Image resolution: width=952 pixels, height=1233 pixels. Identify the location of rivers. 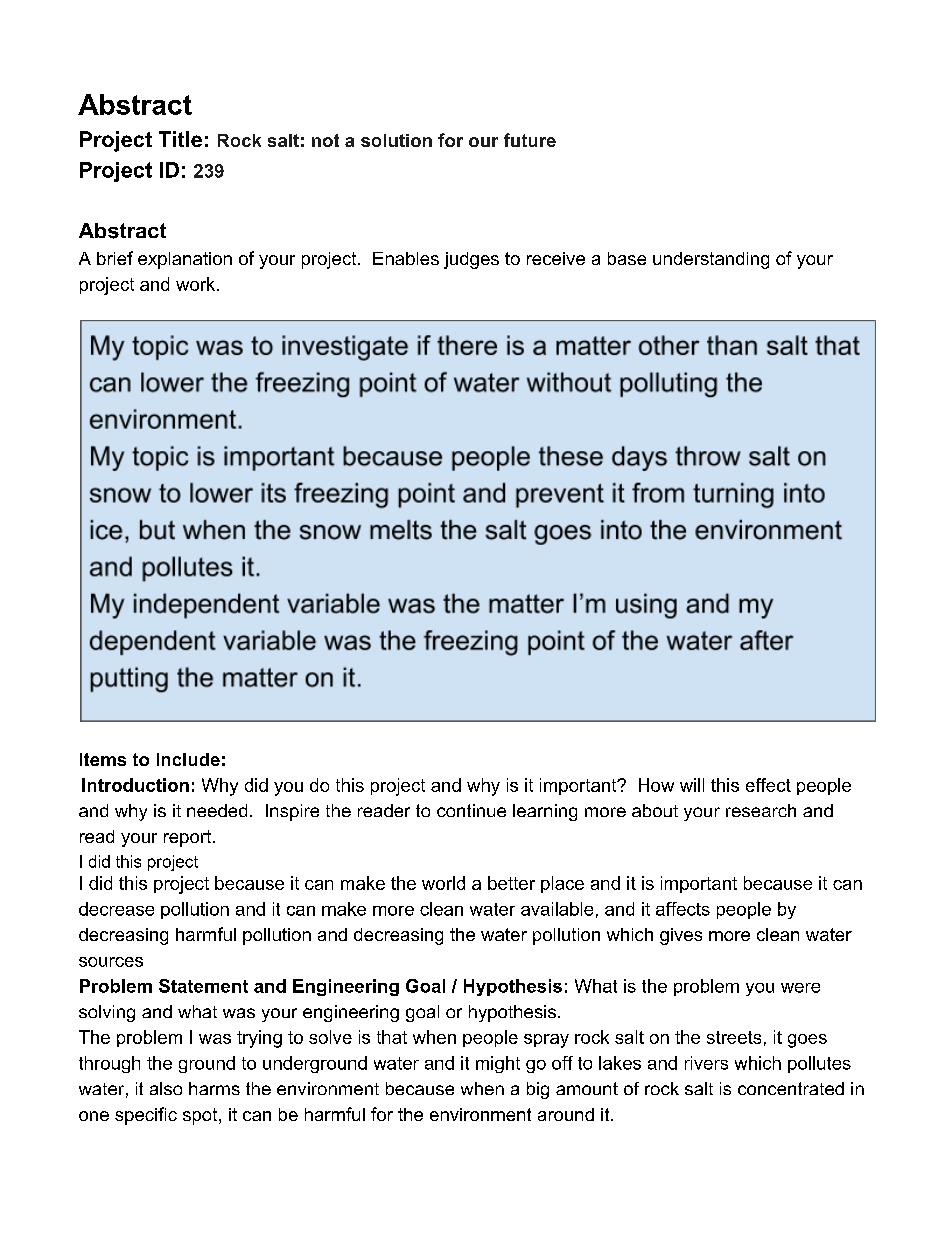
(706, 1063).
